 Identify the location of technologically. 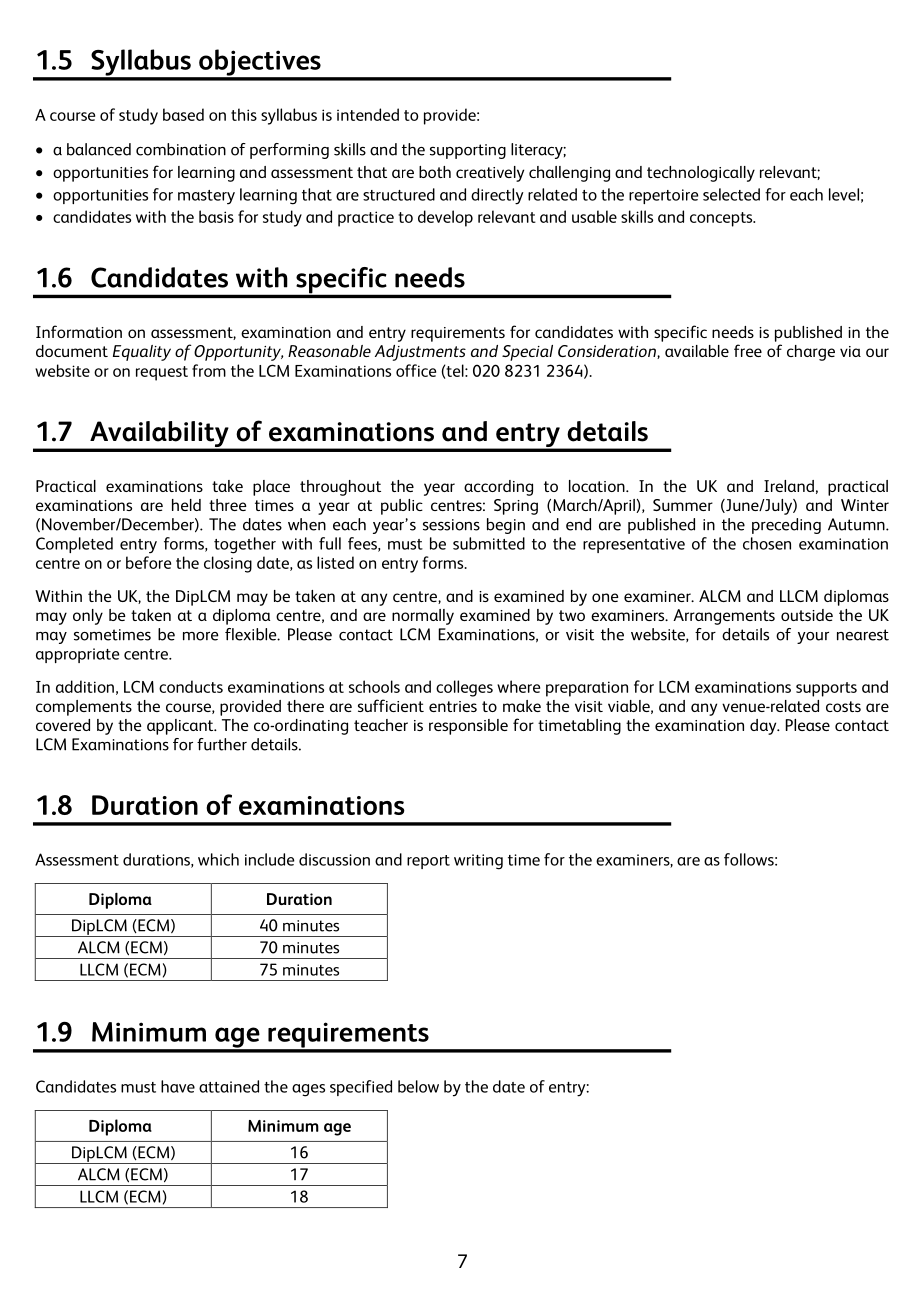
(701, 174).
